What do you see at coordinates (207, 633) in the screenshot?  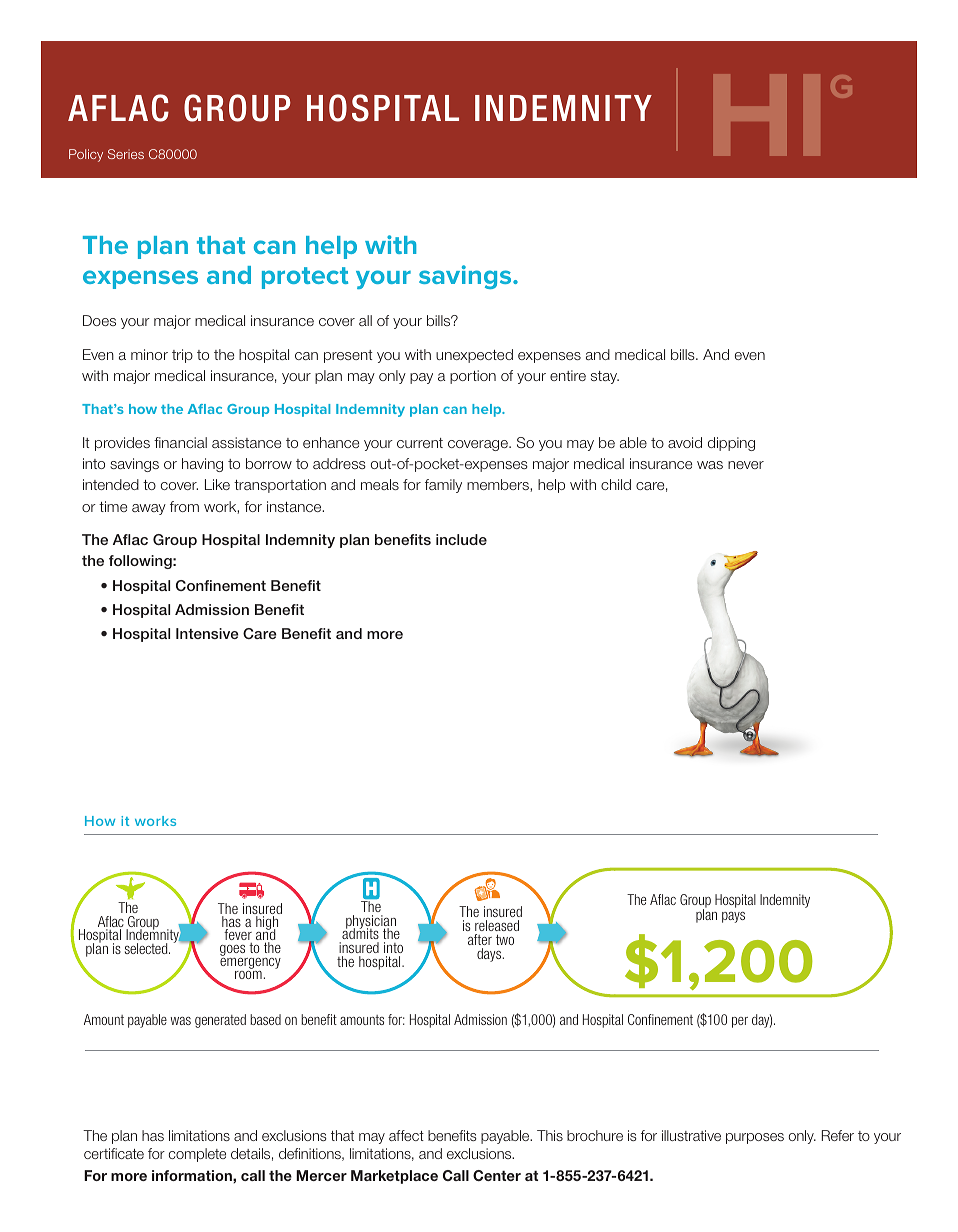 I see `Intensive` at bounding box center [207, 633].
